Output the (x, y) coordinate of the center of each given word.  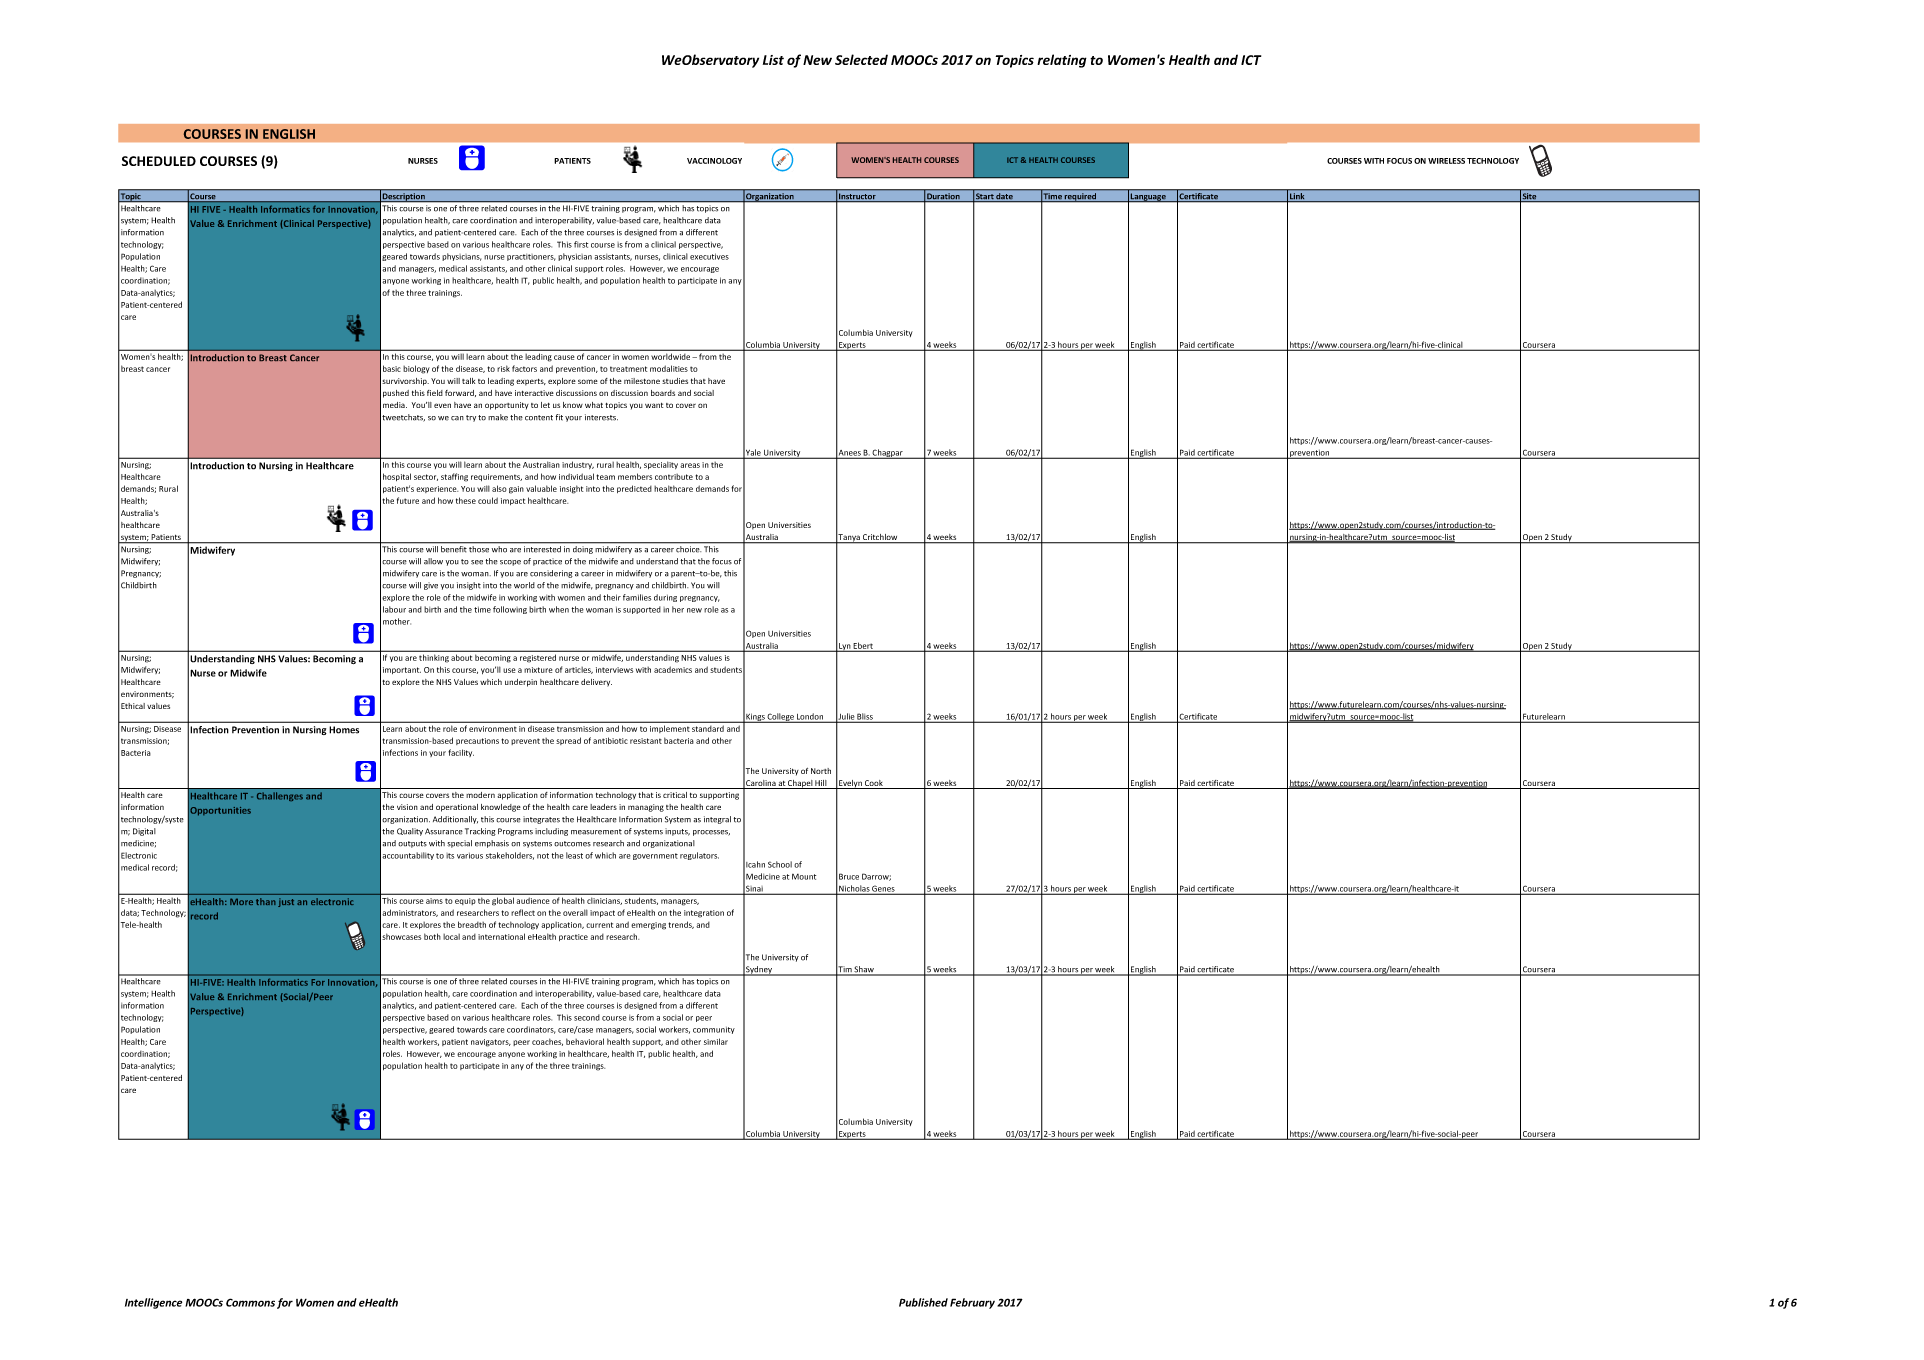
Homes (344, 730)
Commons (250, 1302)
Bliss (865, 717)
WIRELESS (1446, 161)
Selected (861, 59)
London (810, 717)
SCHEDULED (159, 161)
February (972, 1303)
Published (923, 1302)
